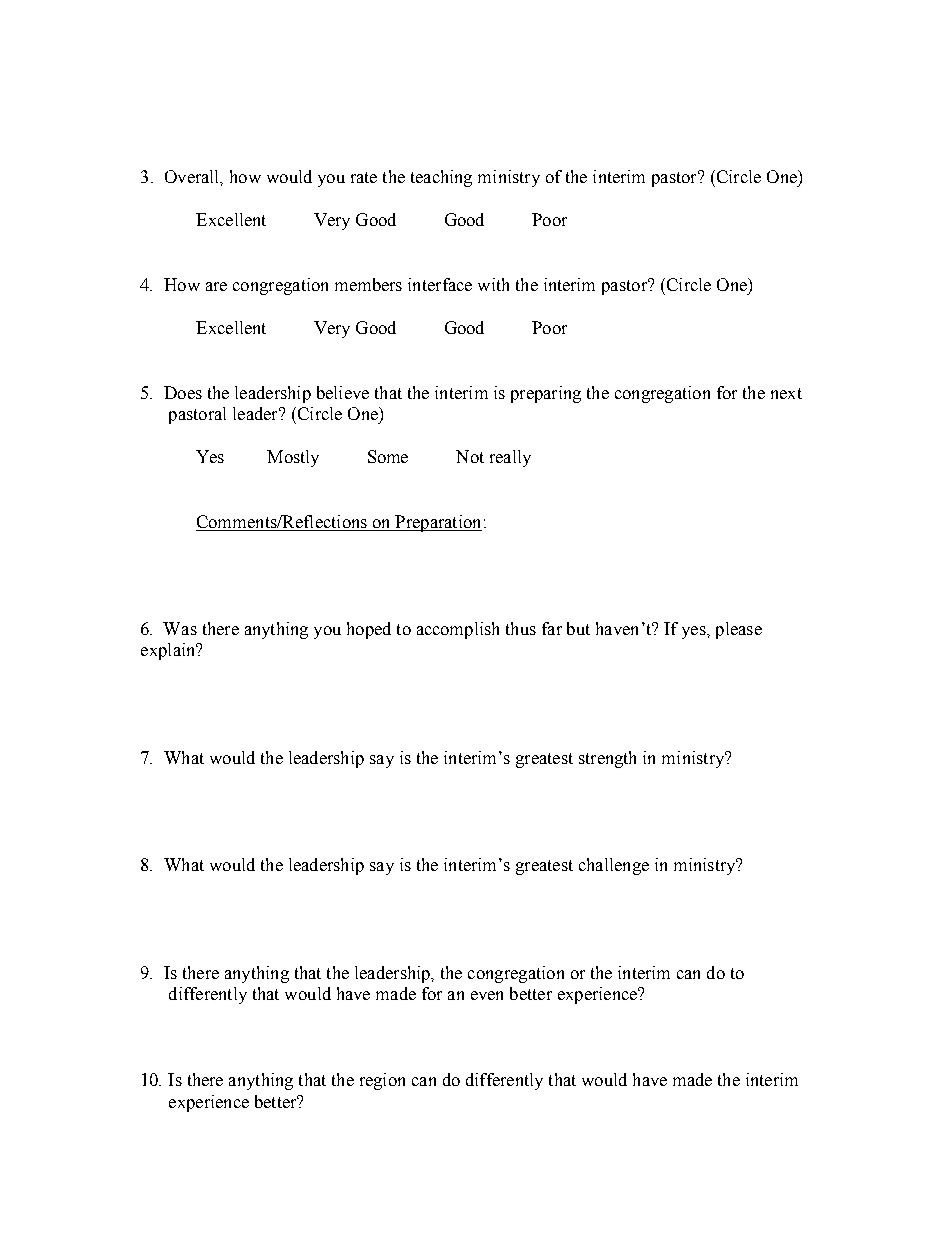 Image resolution: width=952 pixels, height=1233 pixels. What do you see at coordinates (382, 1081) in the screenshot?
I see `region` at bounding box center [382, 1081].
